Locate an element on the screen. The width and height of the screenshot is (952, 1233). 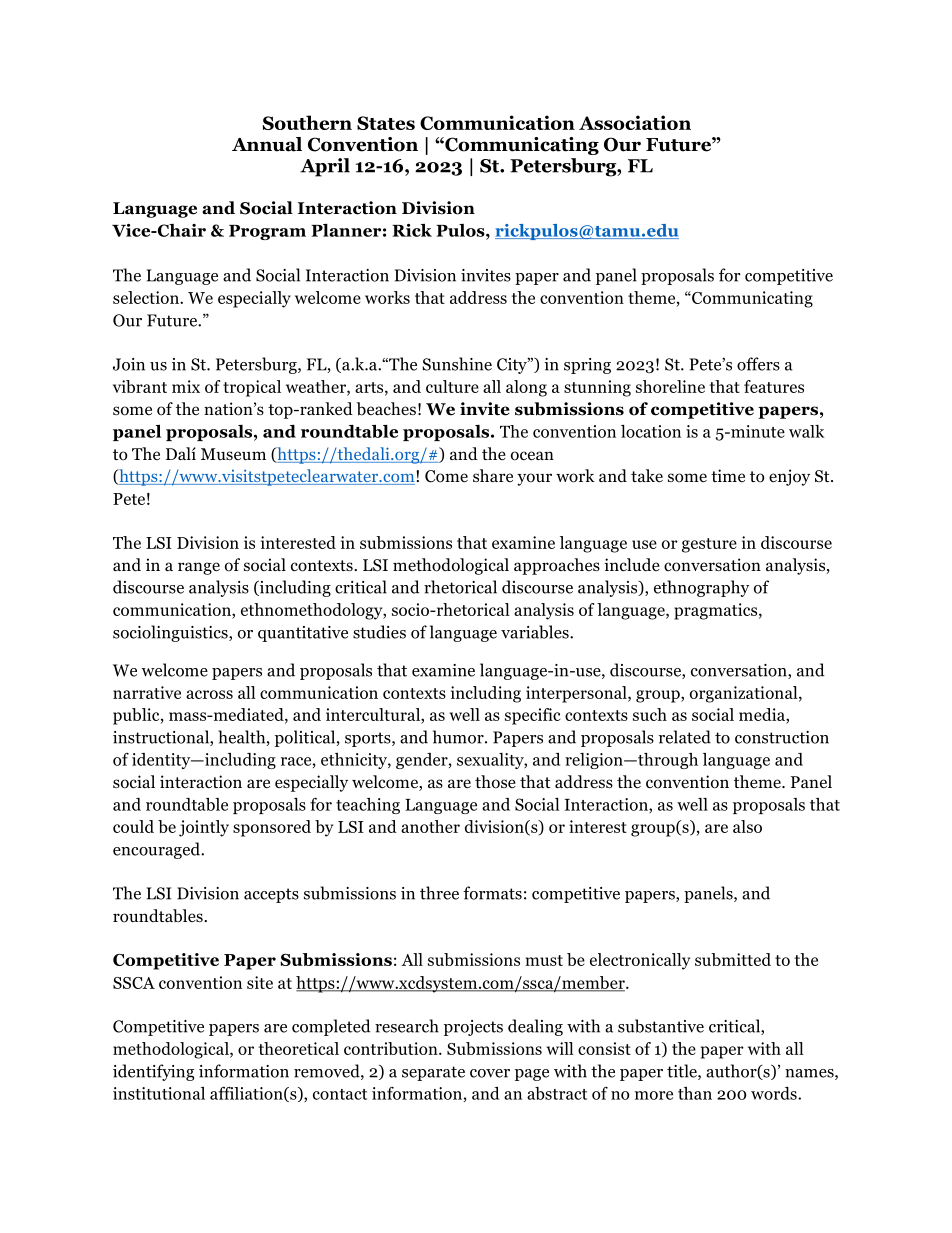
share is located at coordinates (493, 475).
